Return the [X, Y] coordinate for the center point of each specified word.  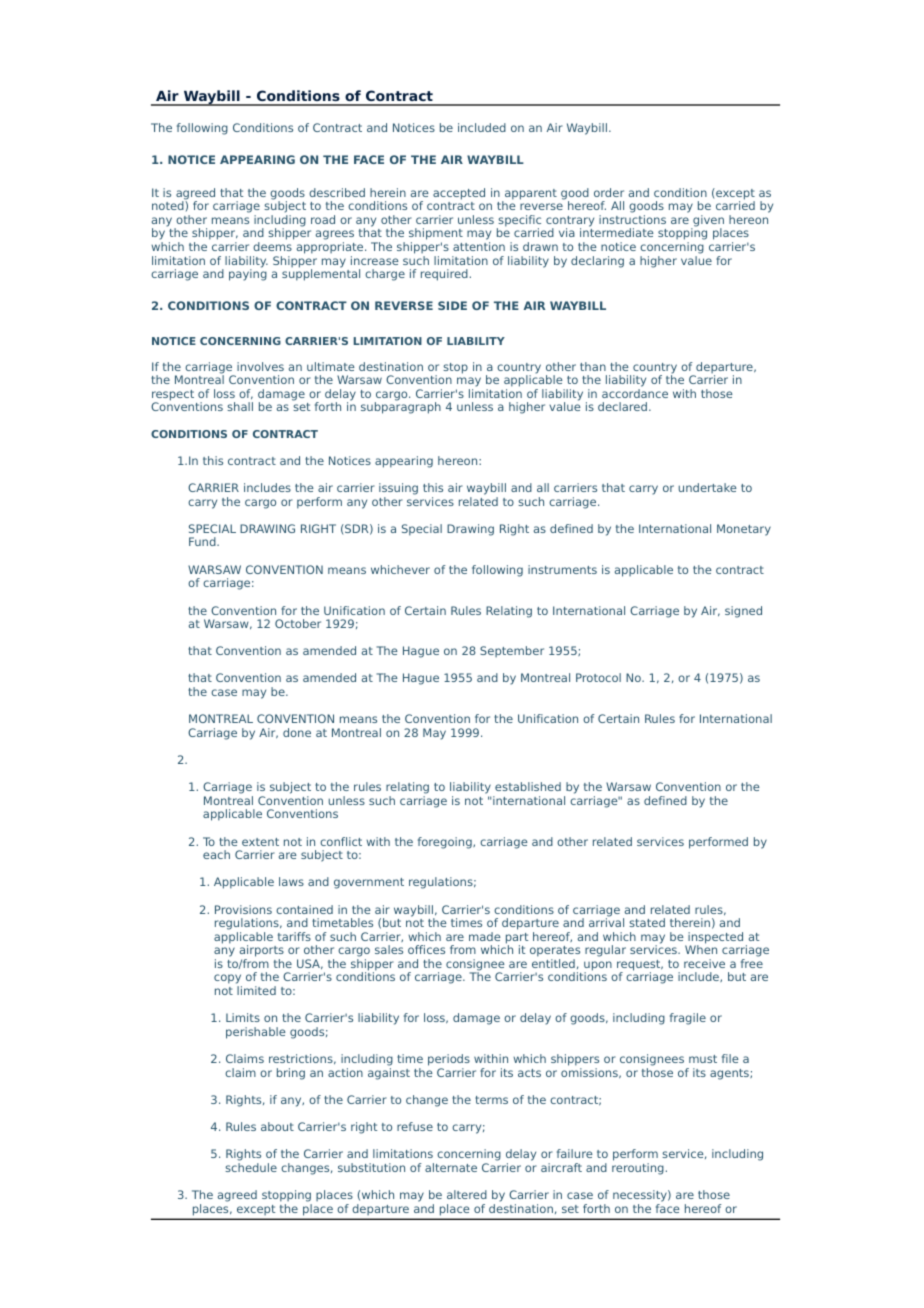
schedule [251, 1167]
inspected [715, 939]
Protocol [598, 677]
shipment [436, 235]
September [512, 651]
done [297, 732]
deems [272, 246]
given [707, 222]
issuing [398, 489]
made [485, 936]
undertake [708, 487]
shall [240, 406]
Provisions [243, 909]
